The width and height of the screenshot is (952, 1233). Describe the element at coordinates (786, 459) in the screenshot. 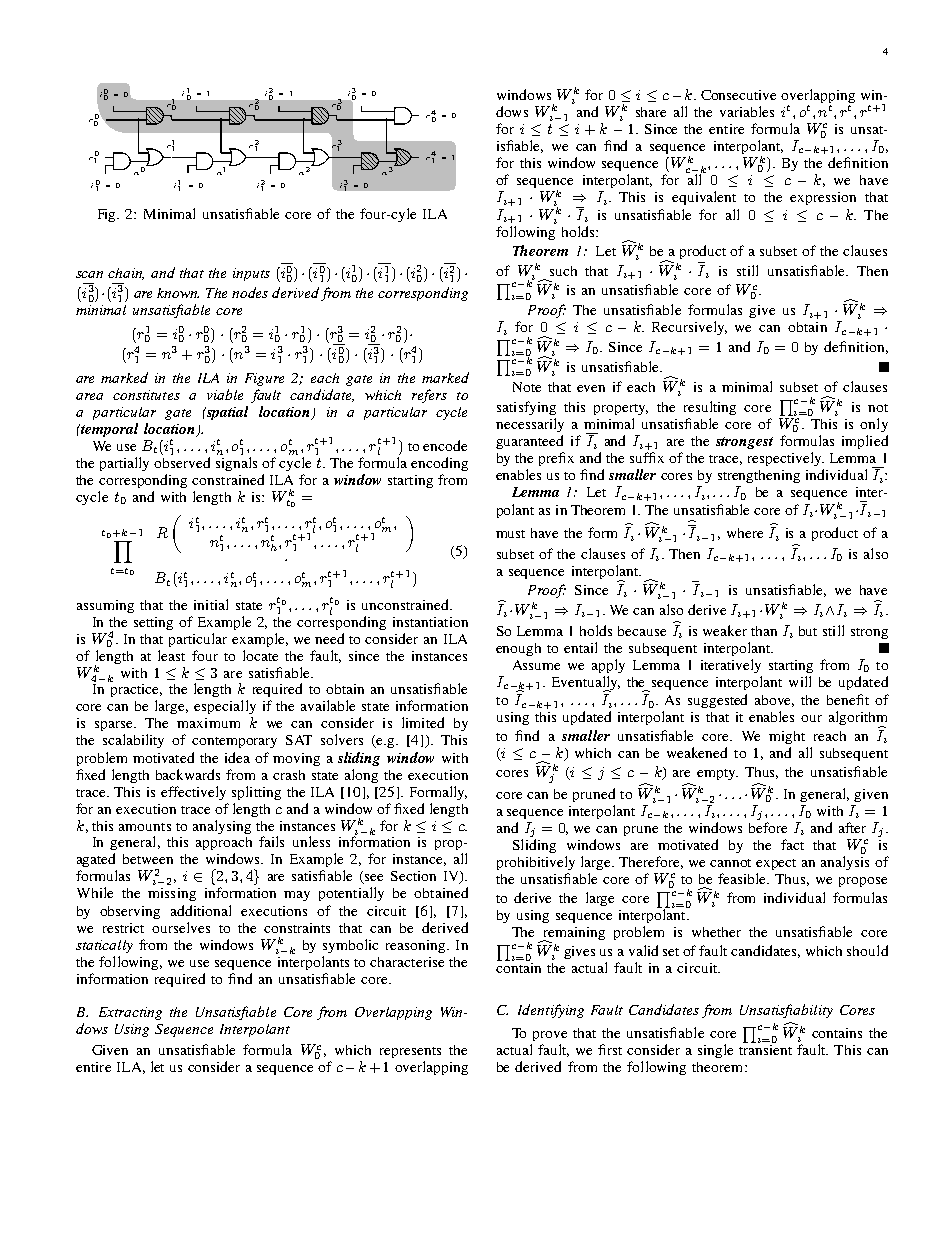

I see `respectively` at that location.
